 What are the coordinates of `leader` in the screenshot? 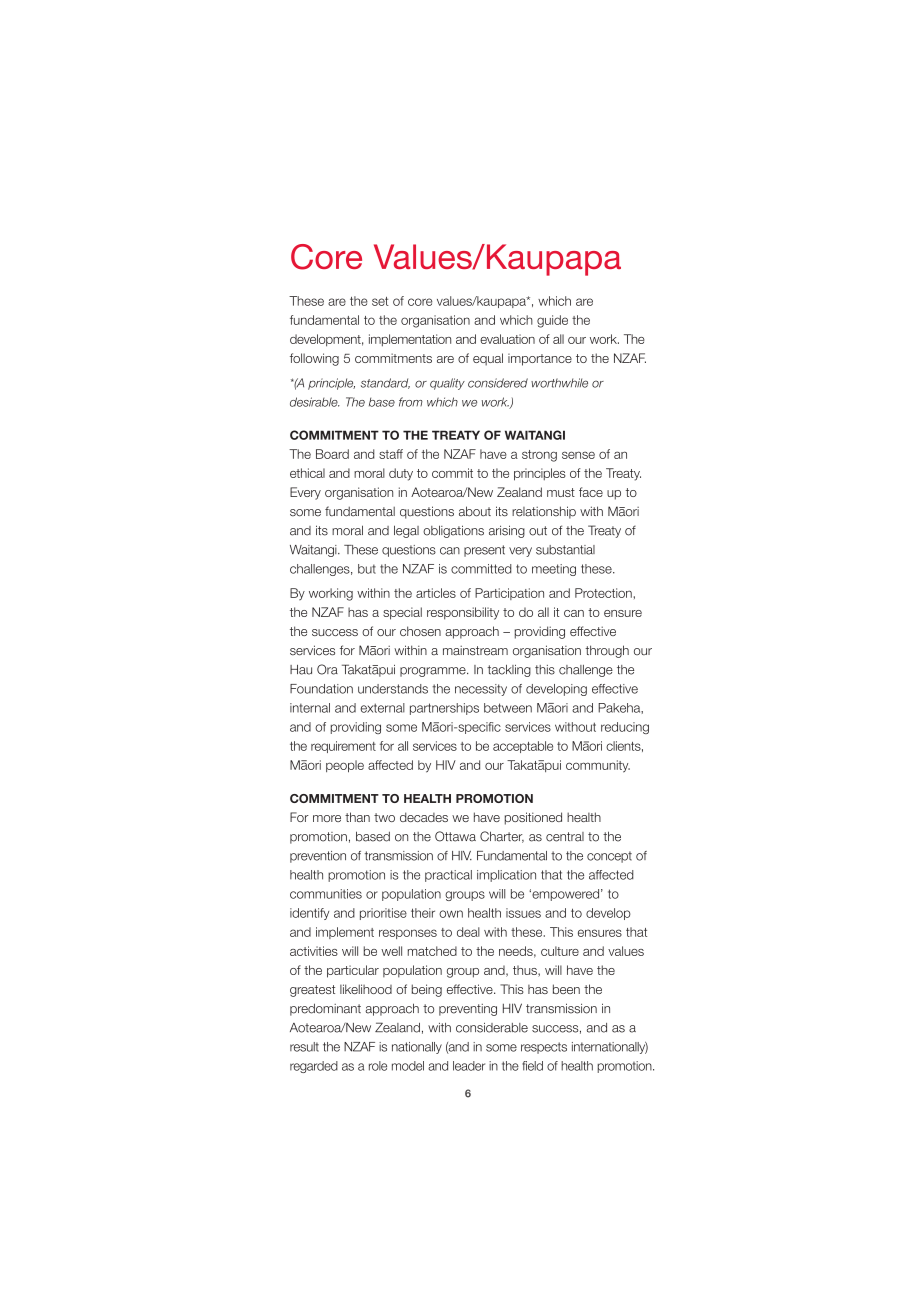 It's located at (469, 1066).
